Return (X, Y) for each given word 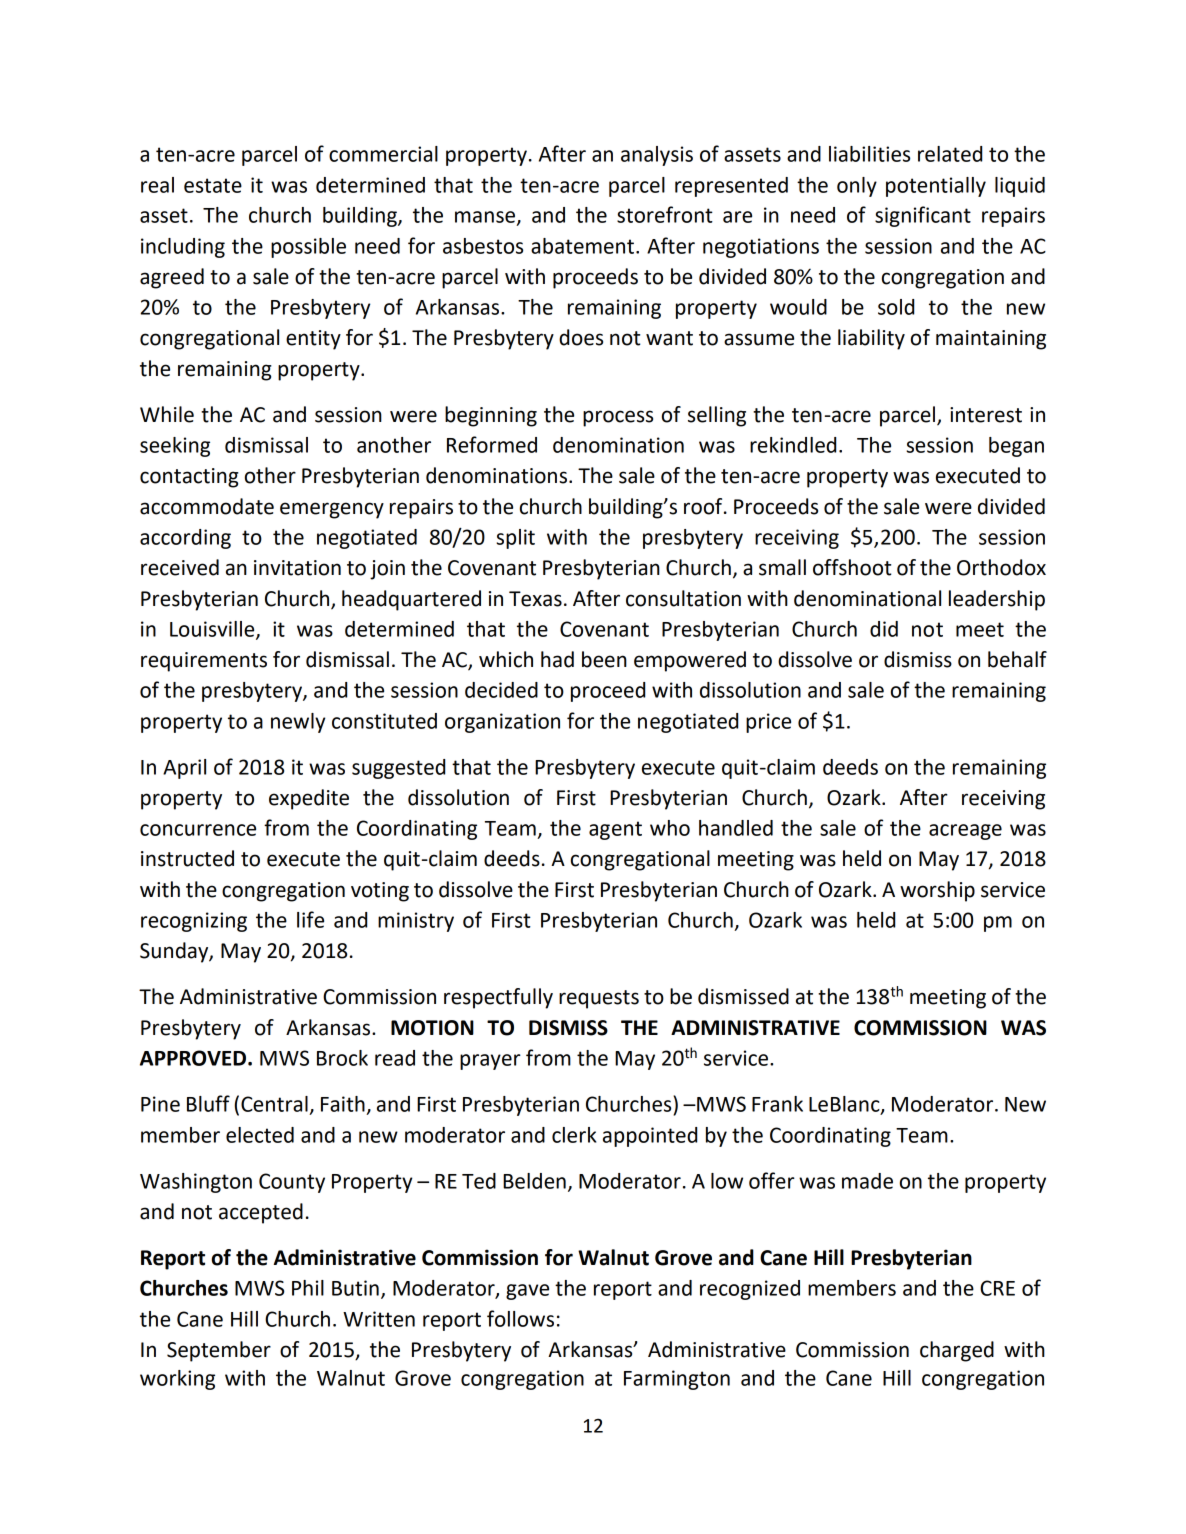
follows (520, 1318)
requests (599, 999)
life (310, 919)
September (219, 1351)
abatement (584, 246)
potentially (936, 187)
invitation (297, 568)
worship (937, 891)
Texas (535, 599)
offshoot (852, 567)
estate (213, 185)
